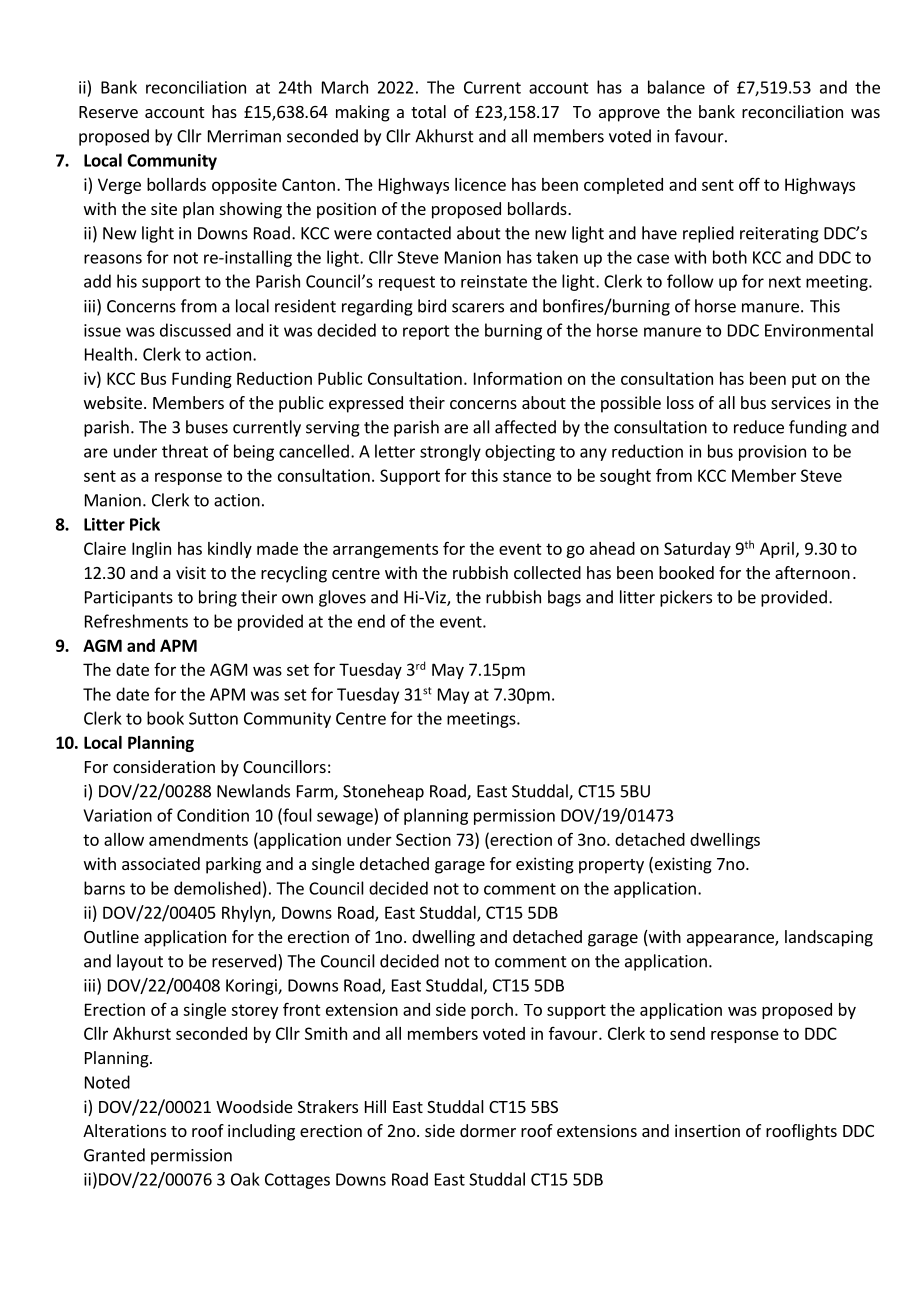  What do you see at coordinates (244, 136) in the image?
I see `Merriman` at bounding box center [244, 136].
